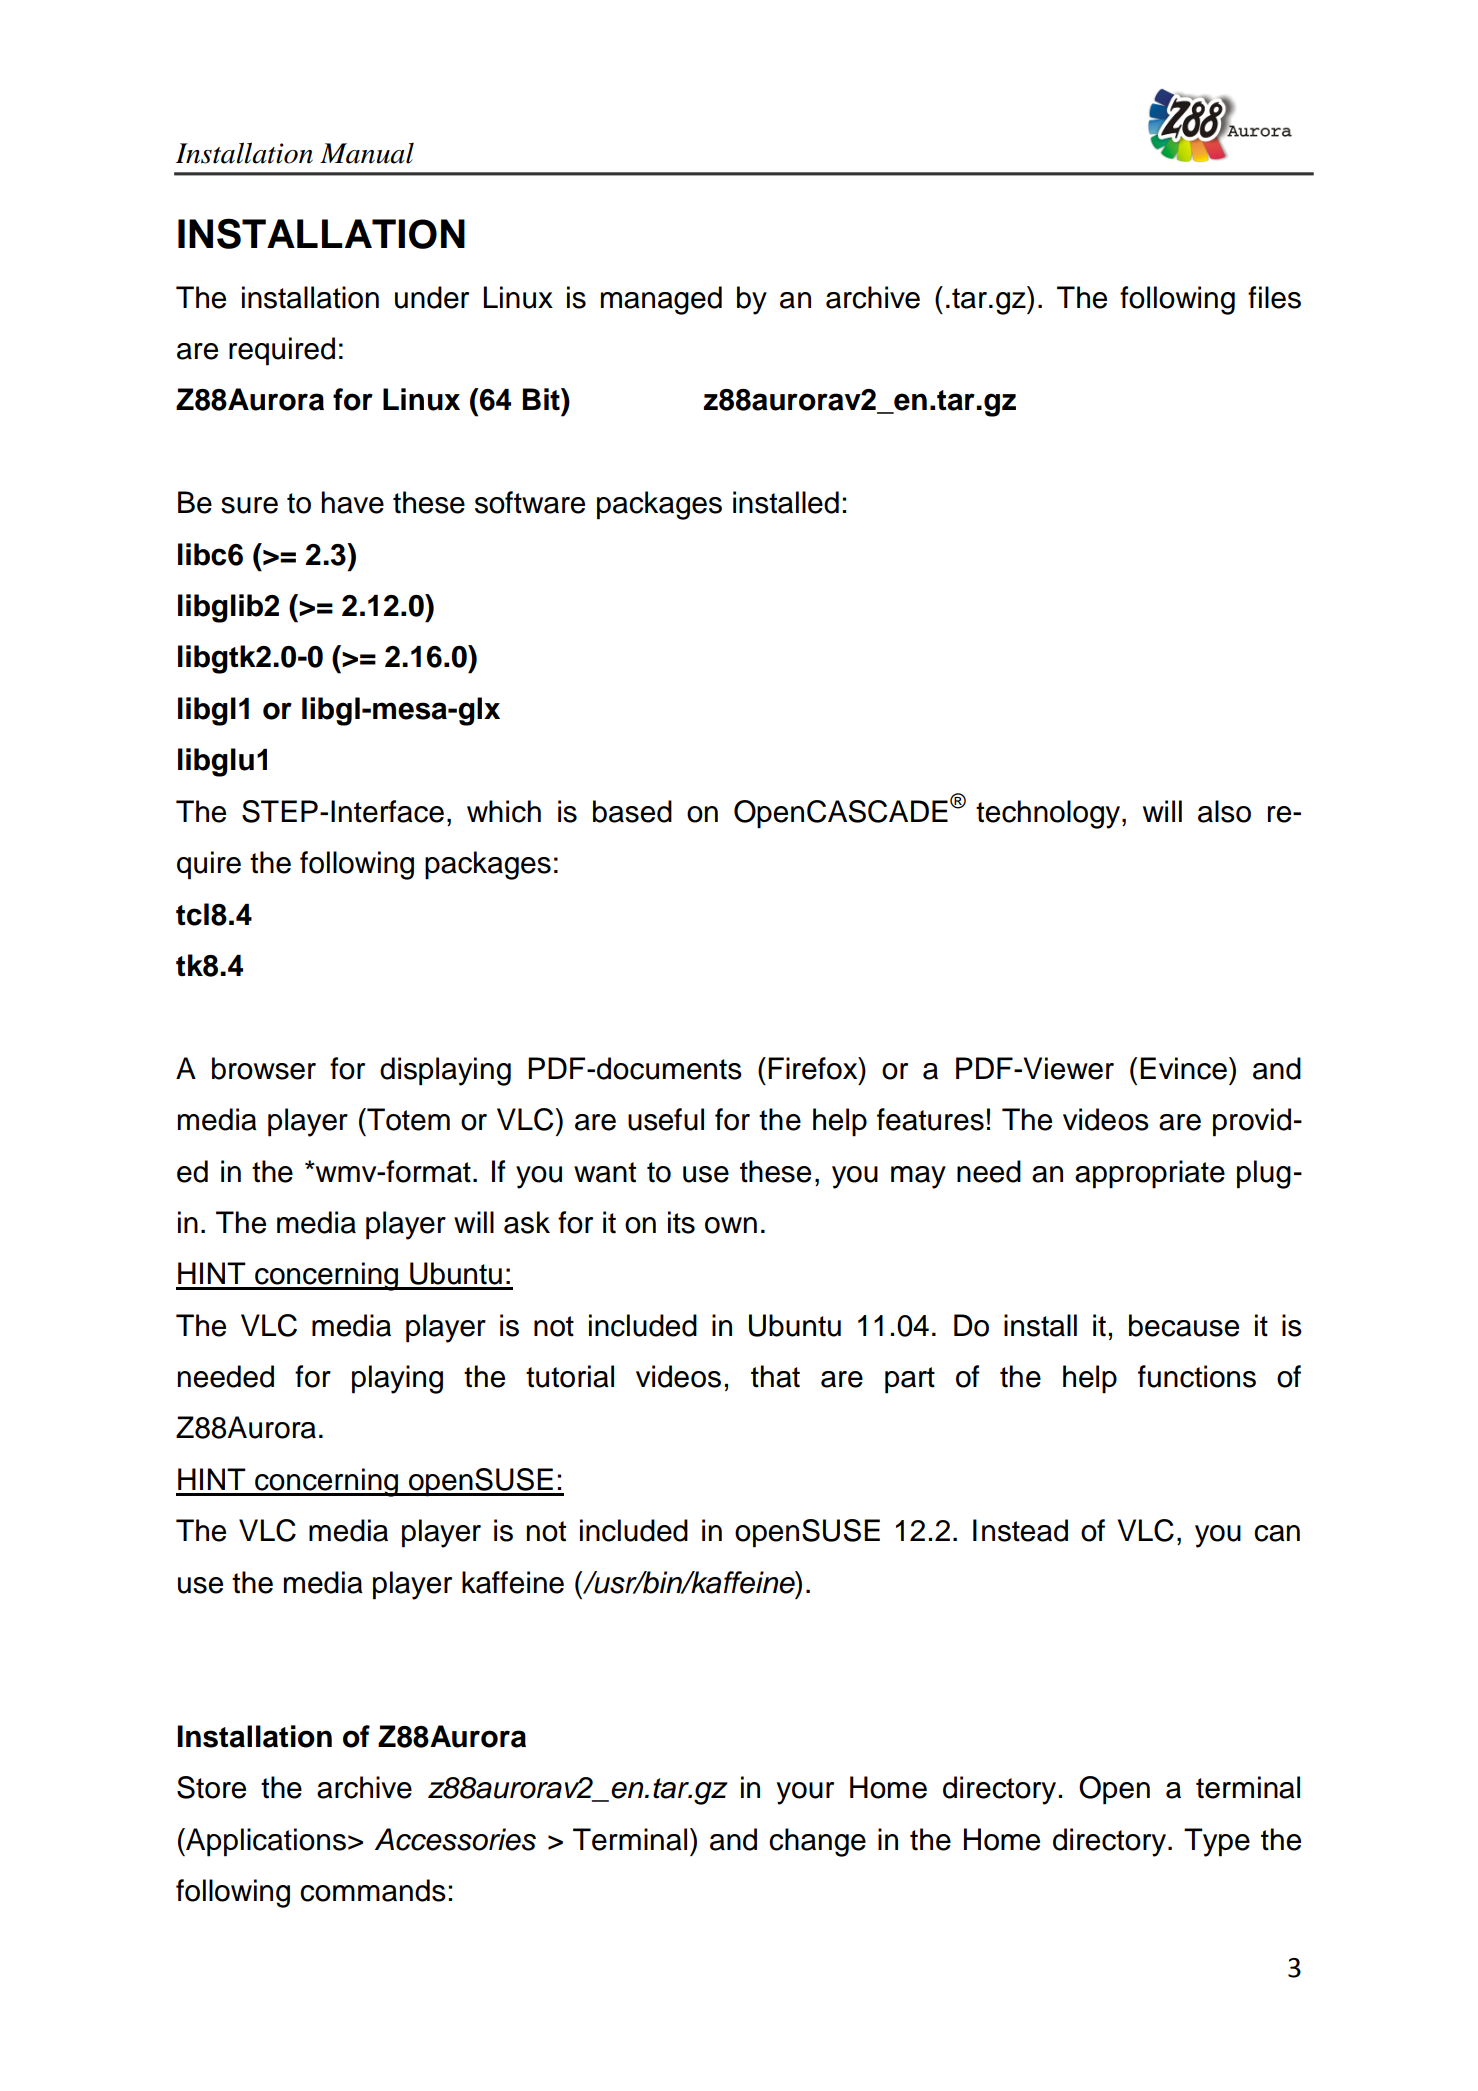  What do you see at coordinates (661, 300) in the screenshot?
I see `managed` at bounding box center [661, 300].
